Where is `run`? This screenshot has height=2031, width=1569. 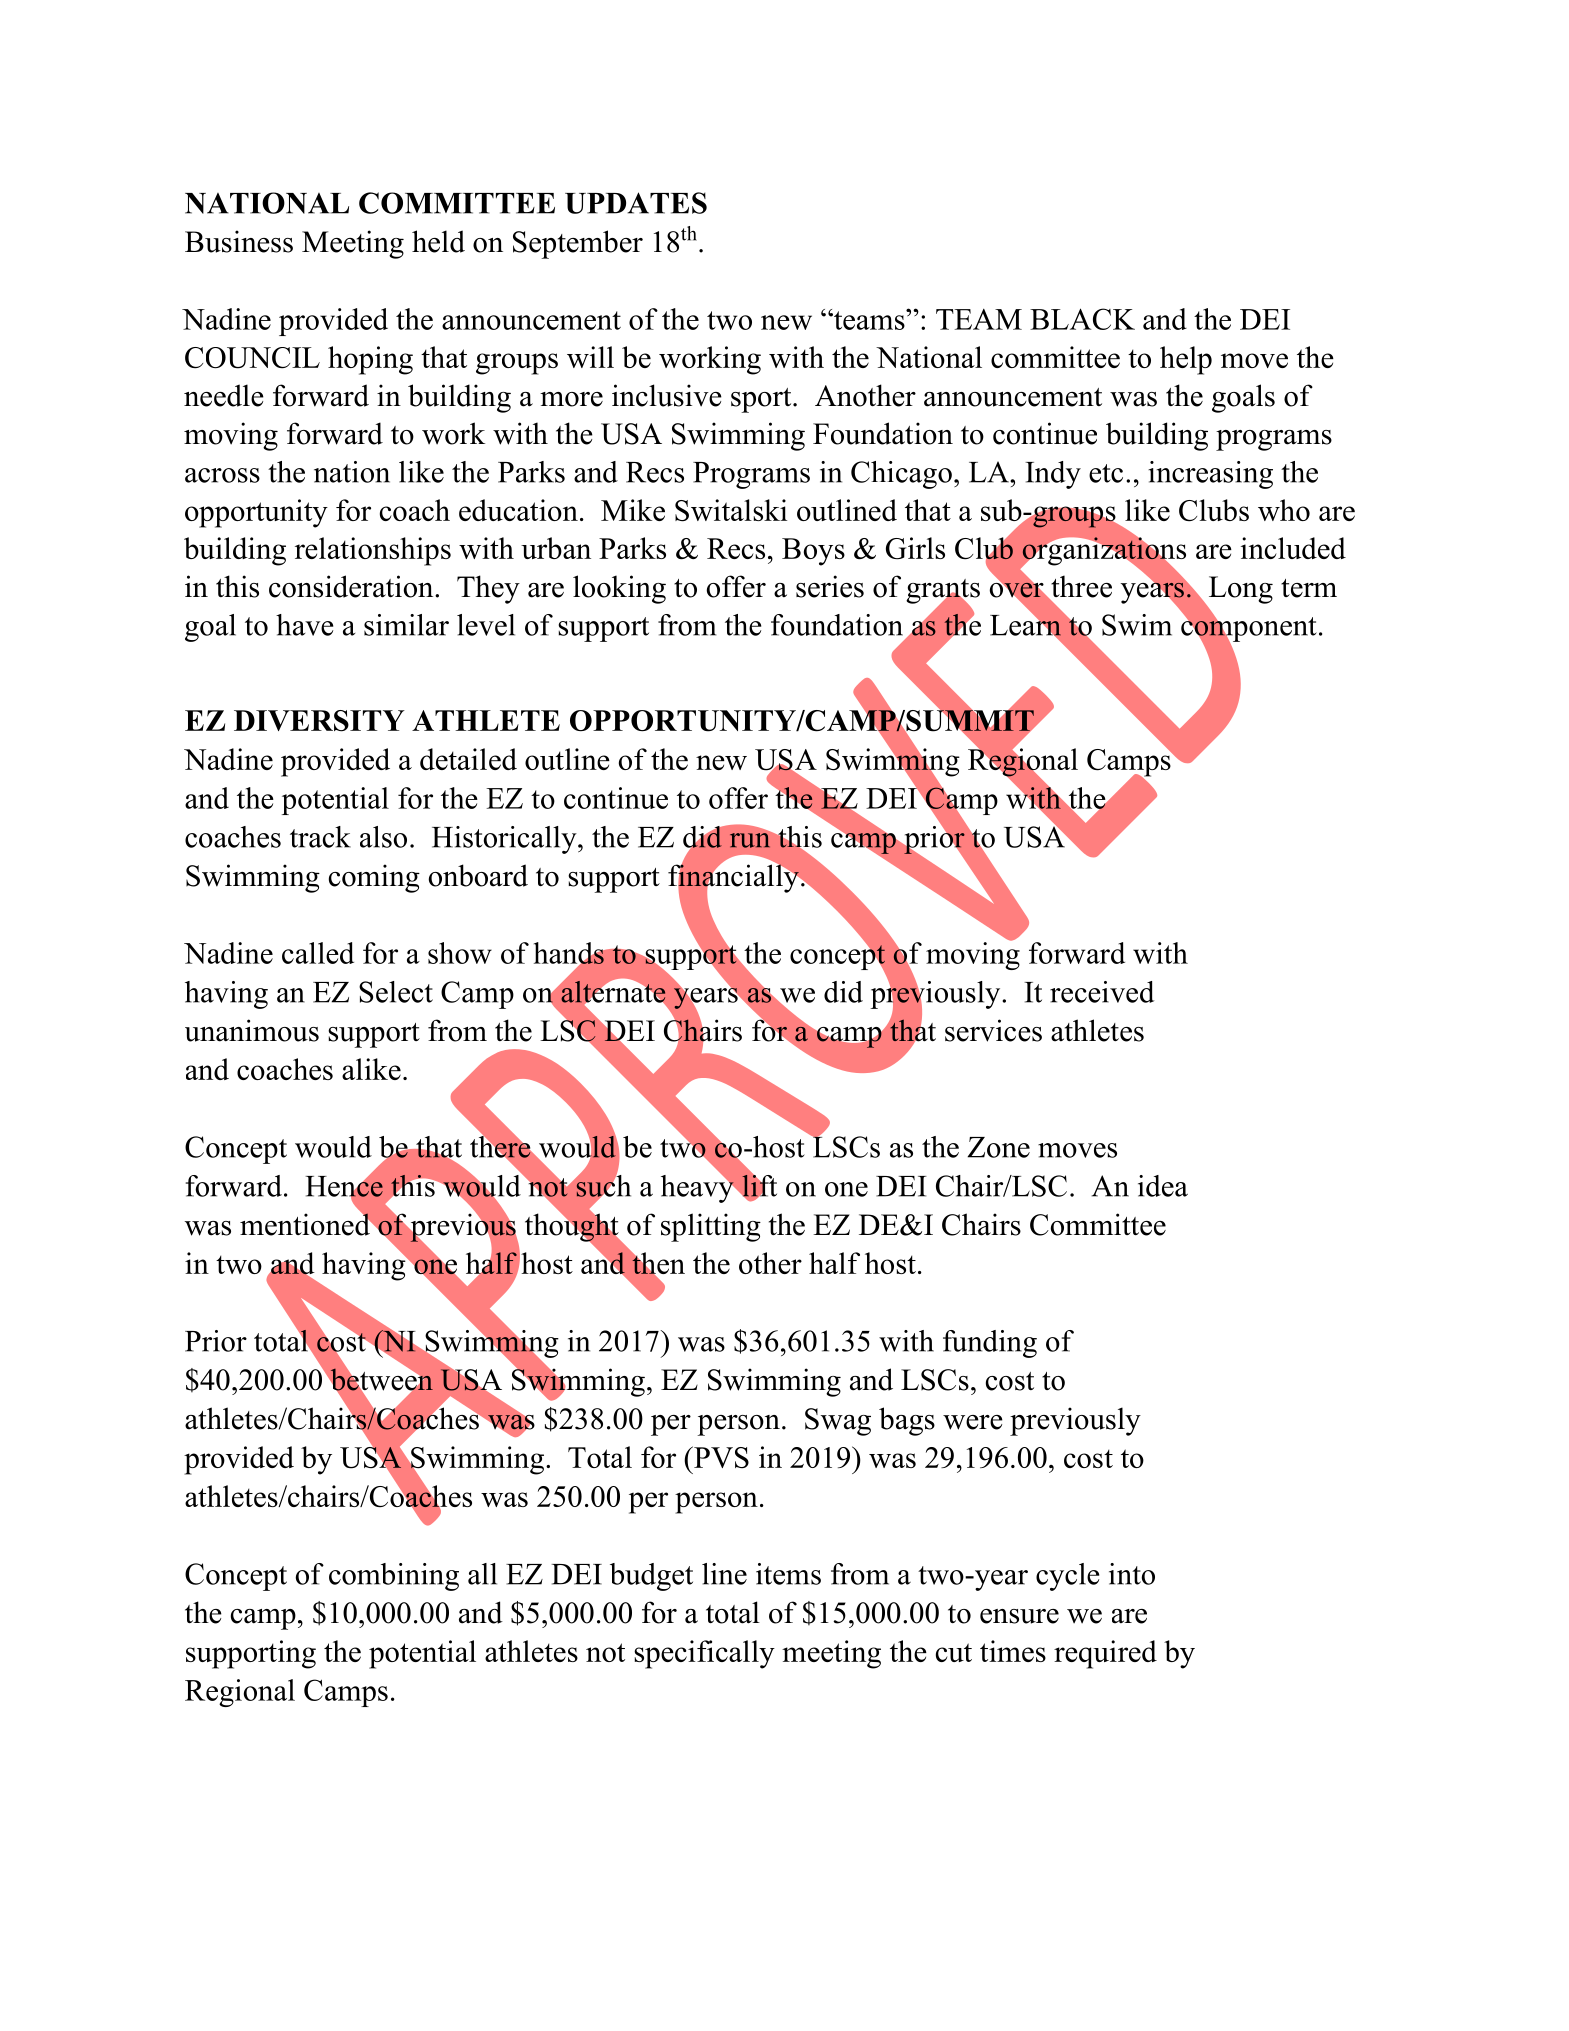 run is located at coordinates (751, 839).
